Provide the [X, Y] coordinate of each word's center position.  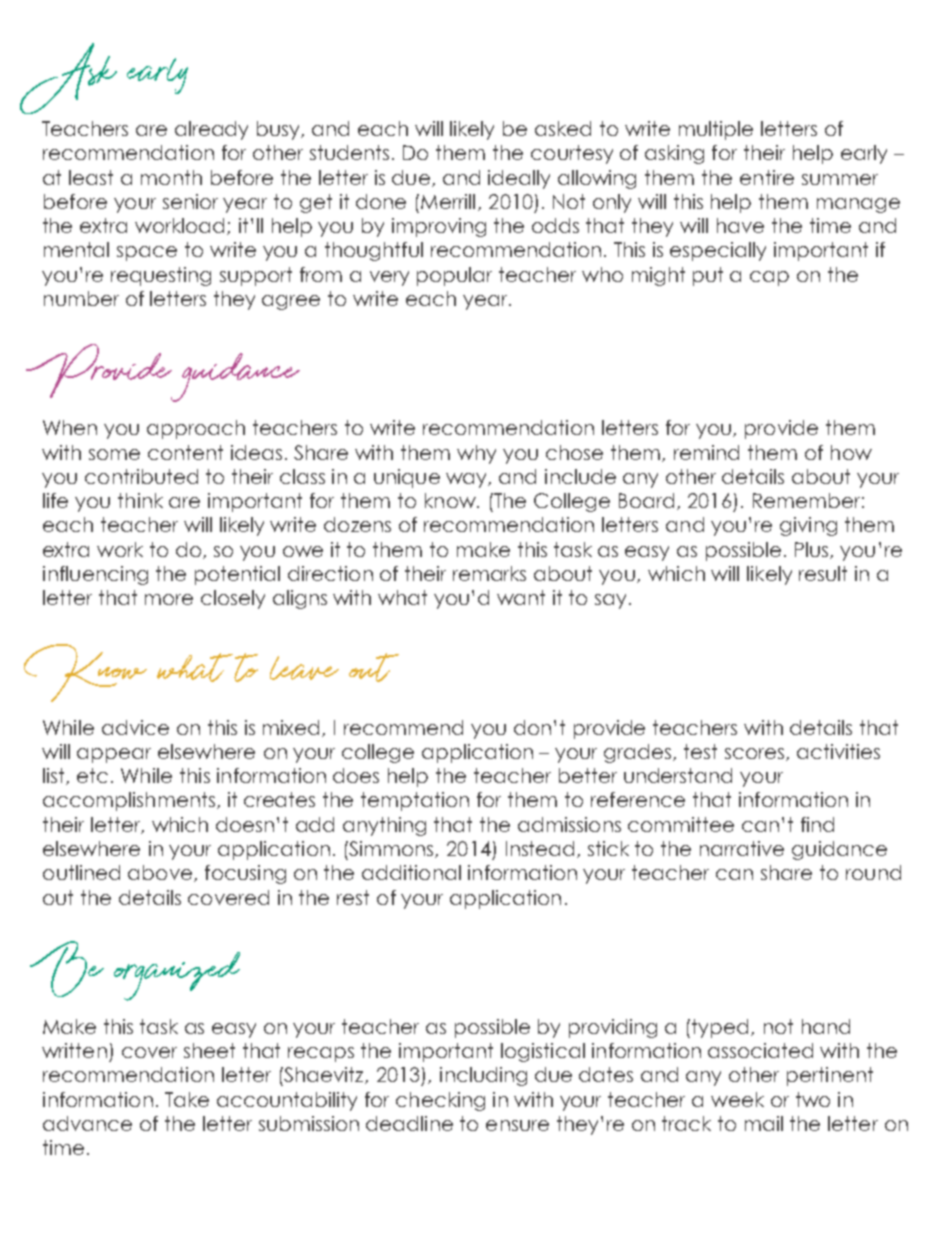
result [823, 573]
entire [767, 177]
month [171, 177]
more [169, 599]
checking [440, 1101]
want [521, 597]
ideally [519, 179]
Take [187, 1099]
